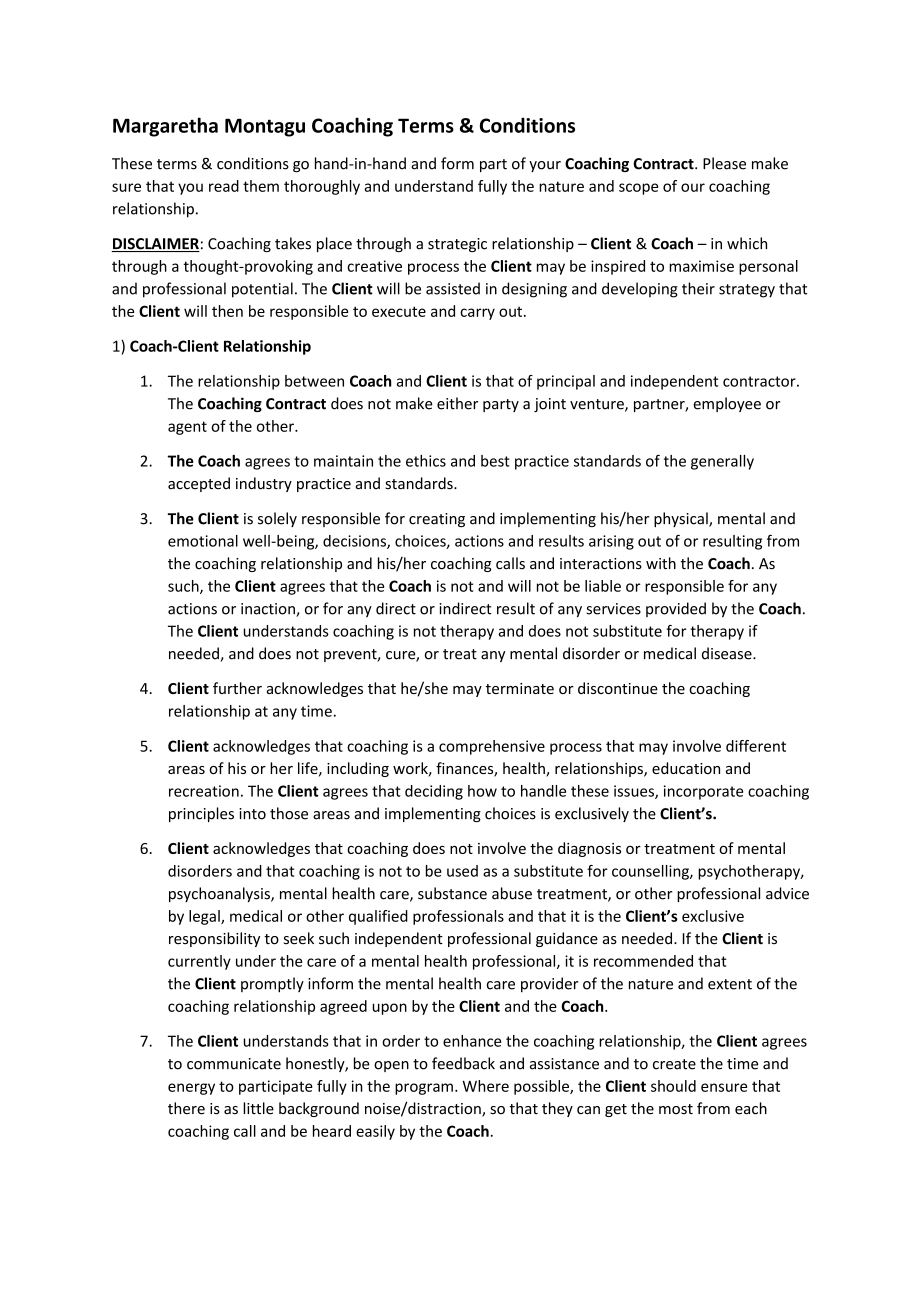 This screenshot has height=1308, width=924. I want to click on terminate, so click(520, 688).
